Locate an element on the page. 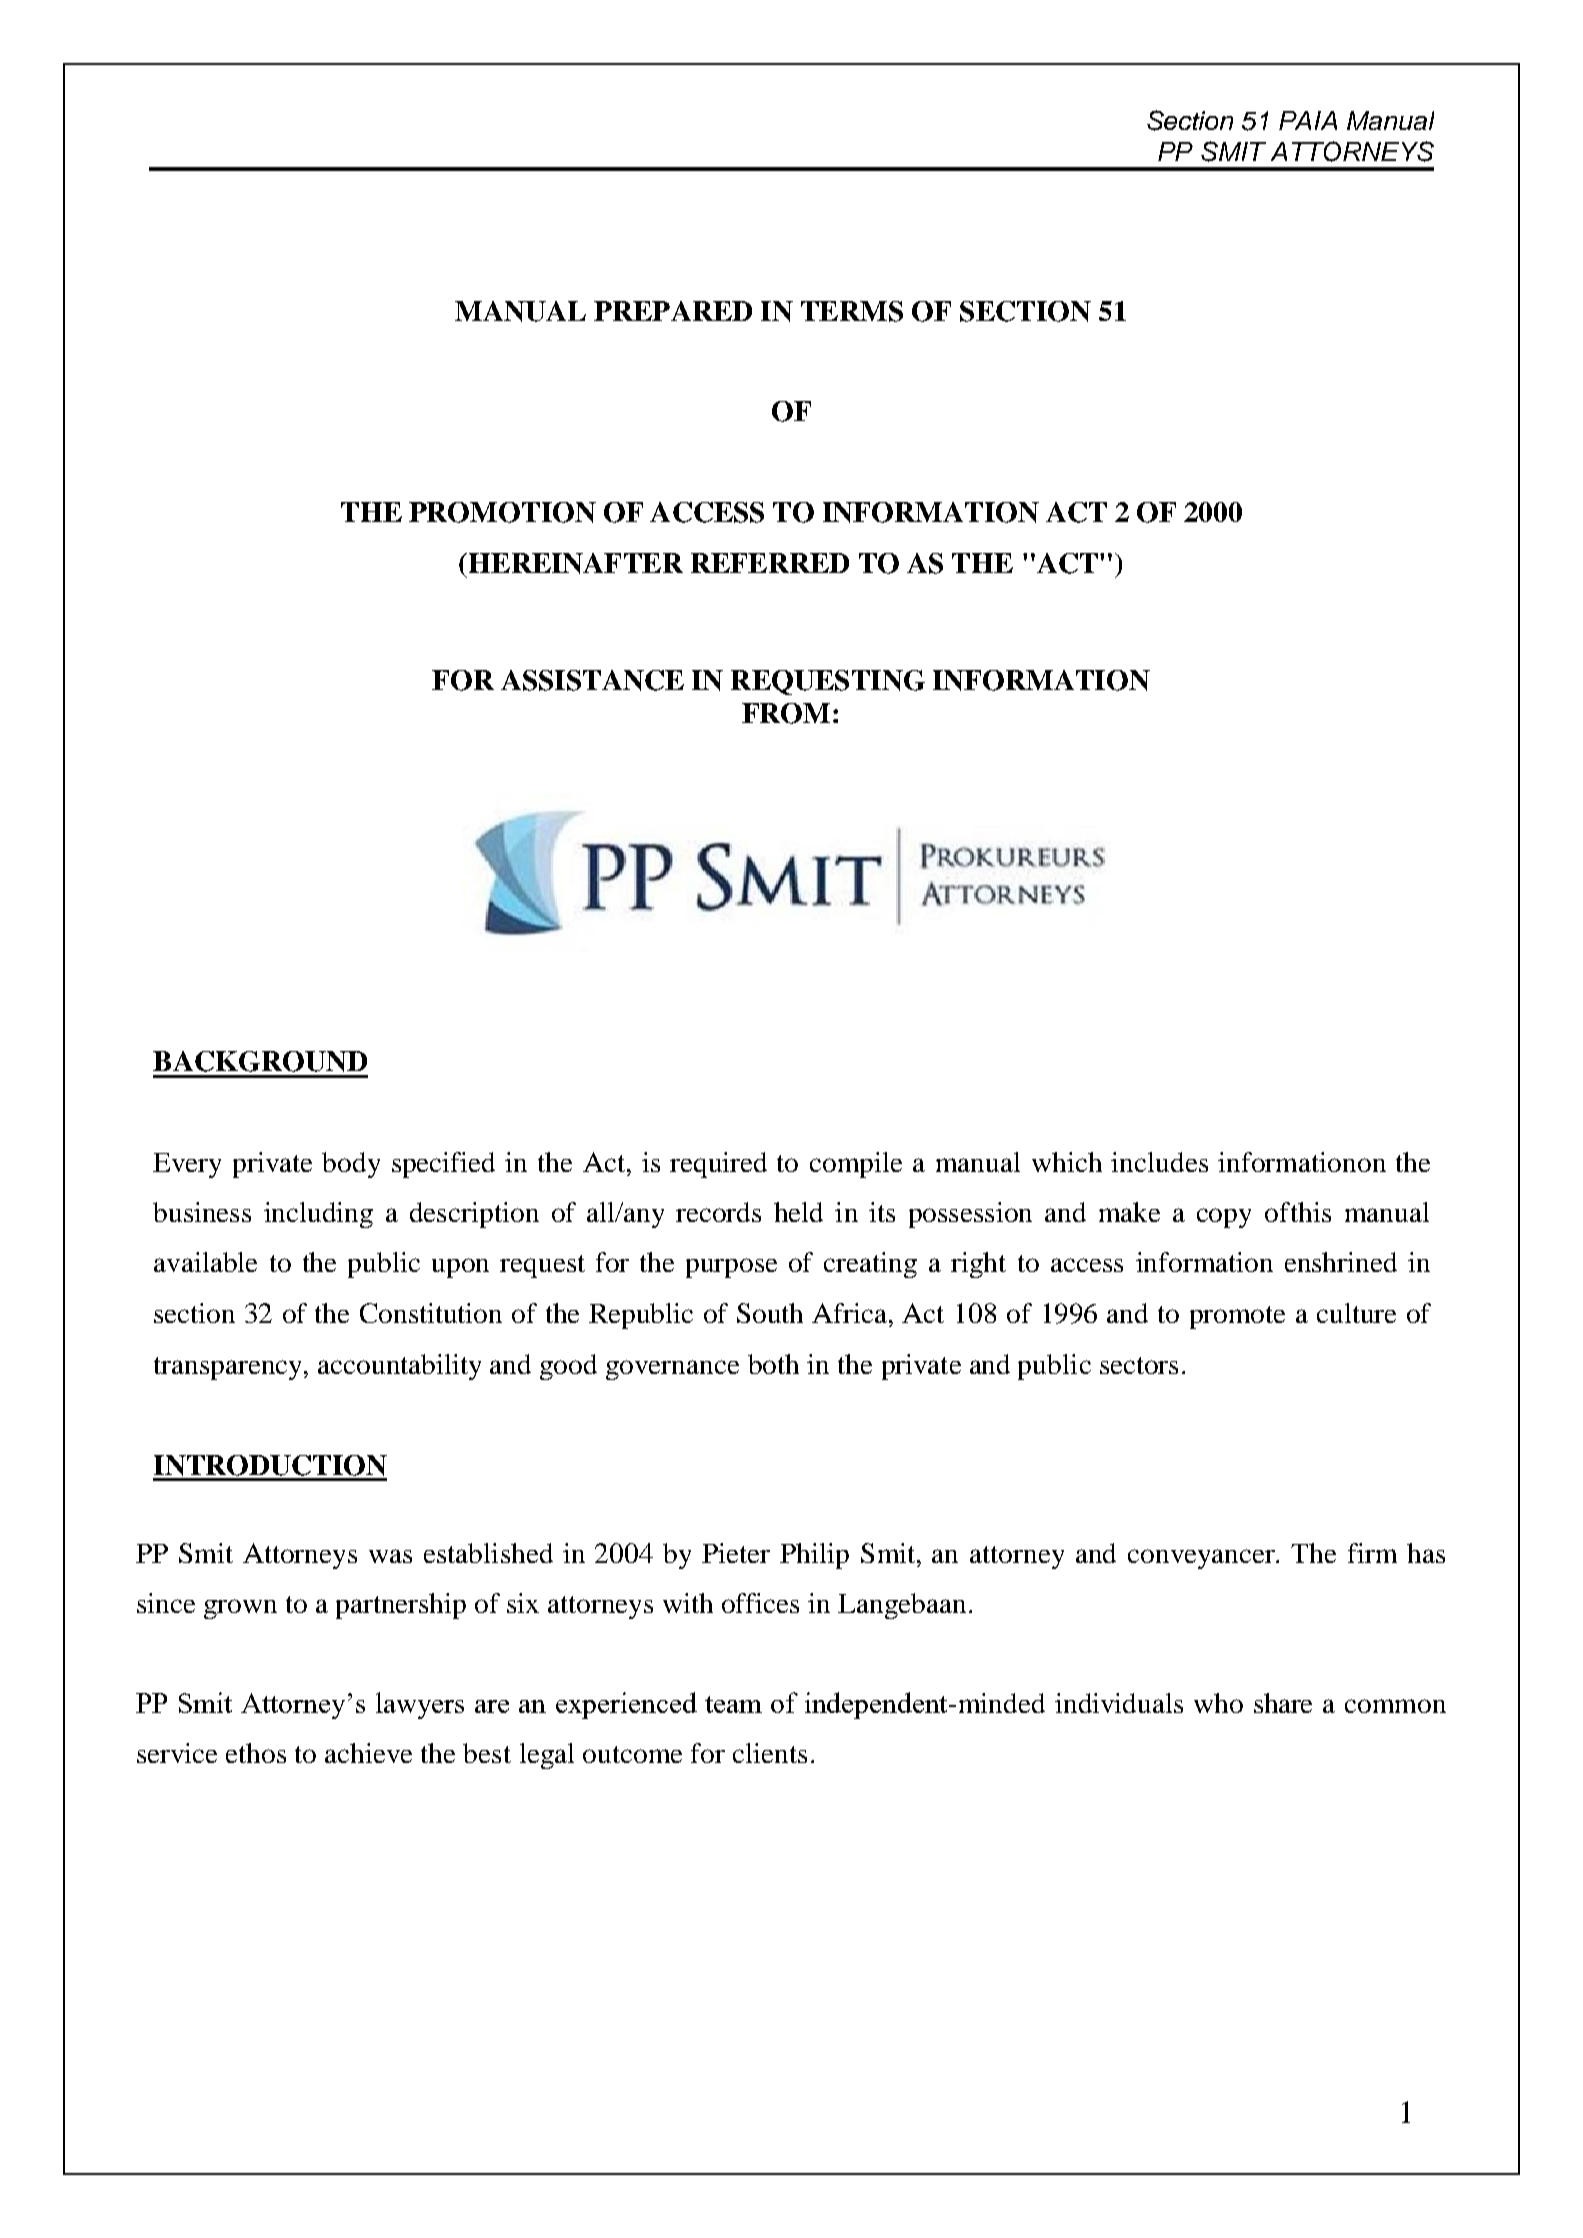 The image size is (1583, 2238). achieve is located at coordinates (368, 1753).
